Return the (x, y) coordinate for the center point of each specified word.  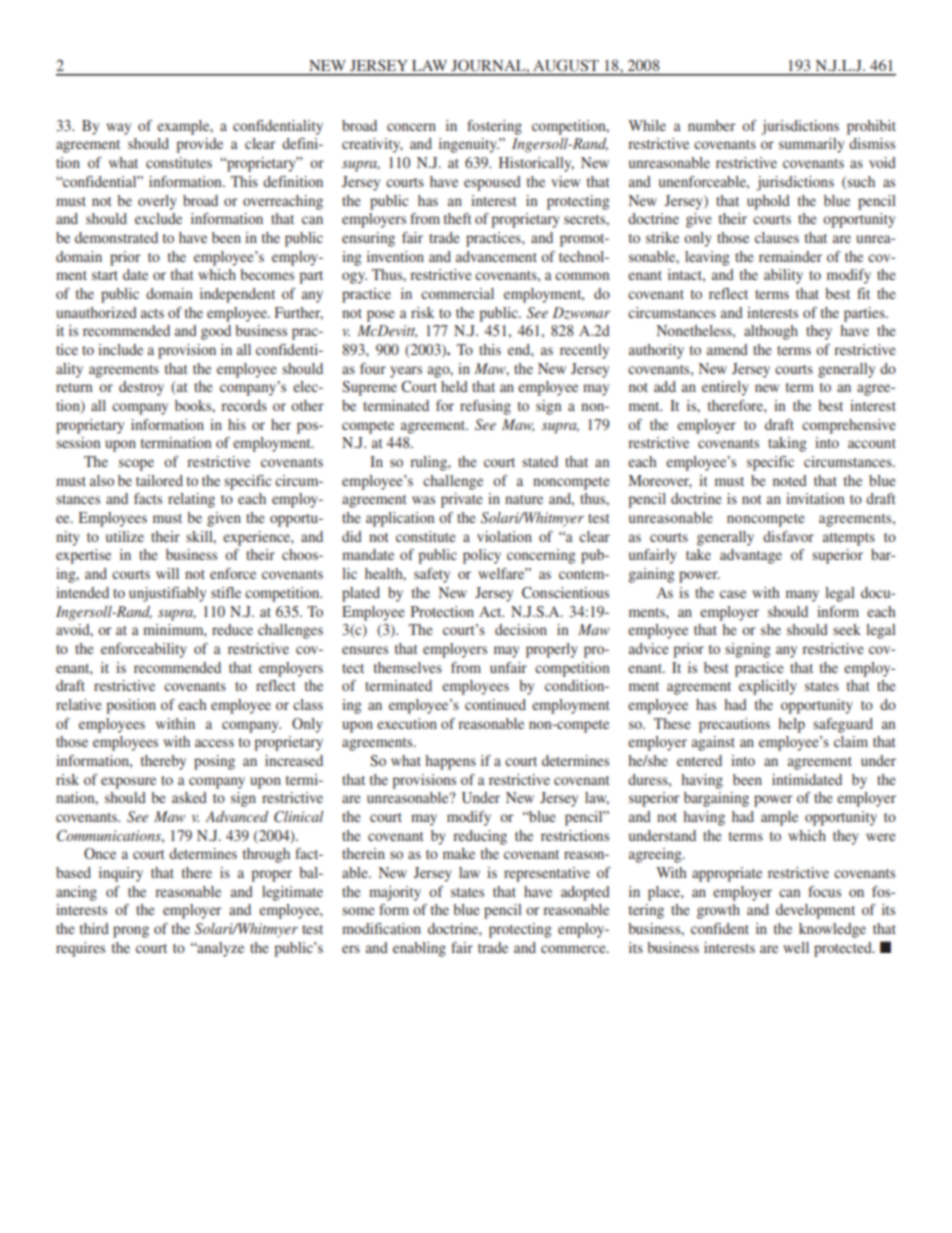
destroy (141, 388)
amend (727, 349)
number (712, 125)
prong (131, 932)
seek (847, 629)
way (118, 129)
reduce (232, 629)
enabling (419, 949)
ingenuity (469, 145)
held (454, 386)
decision (521, 629)
